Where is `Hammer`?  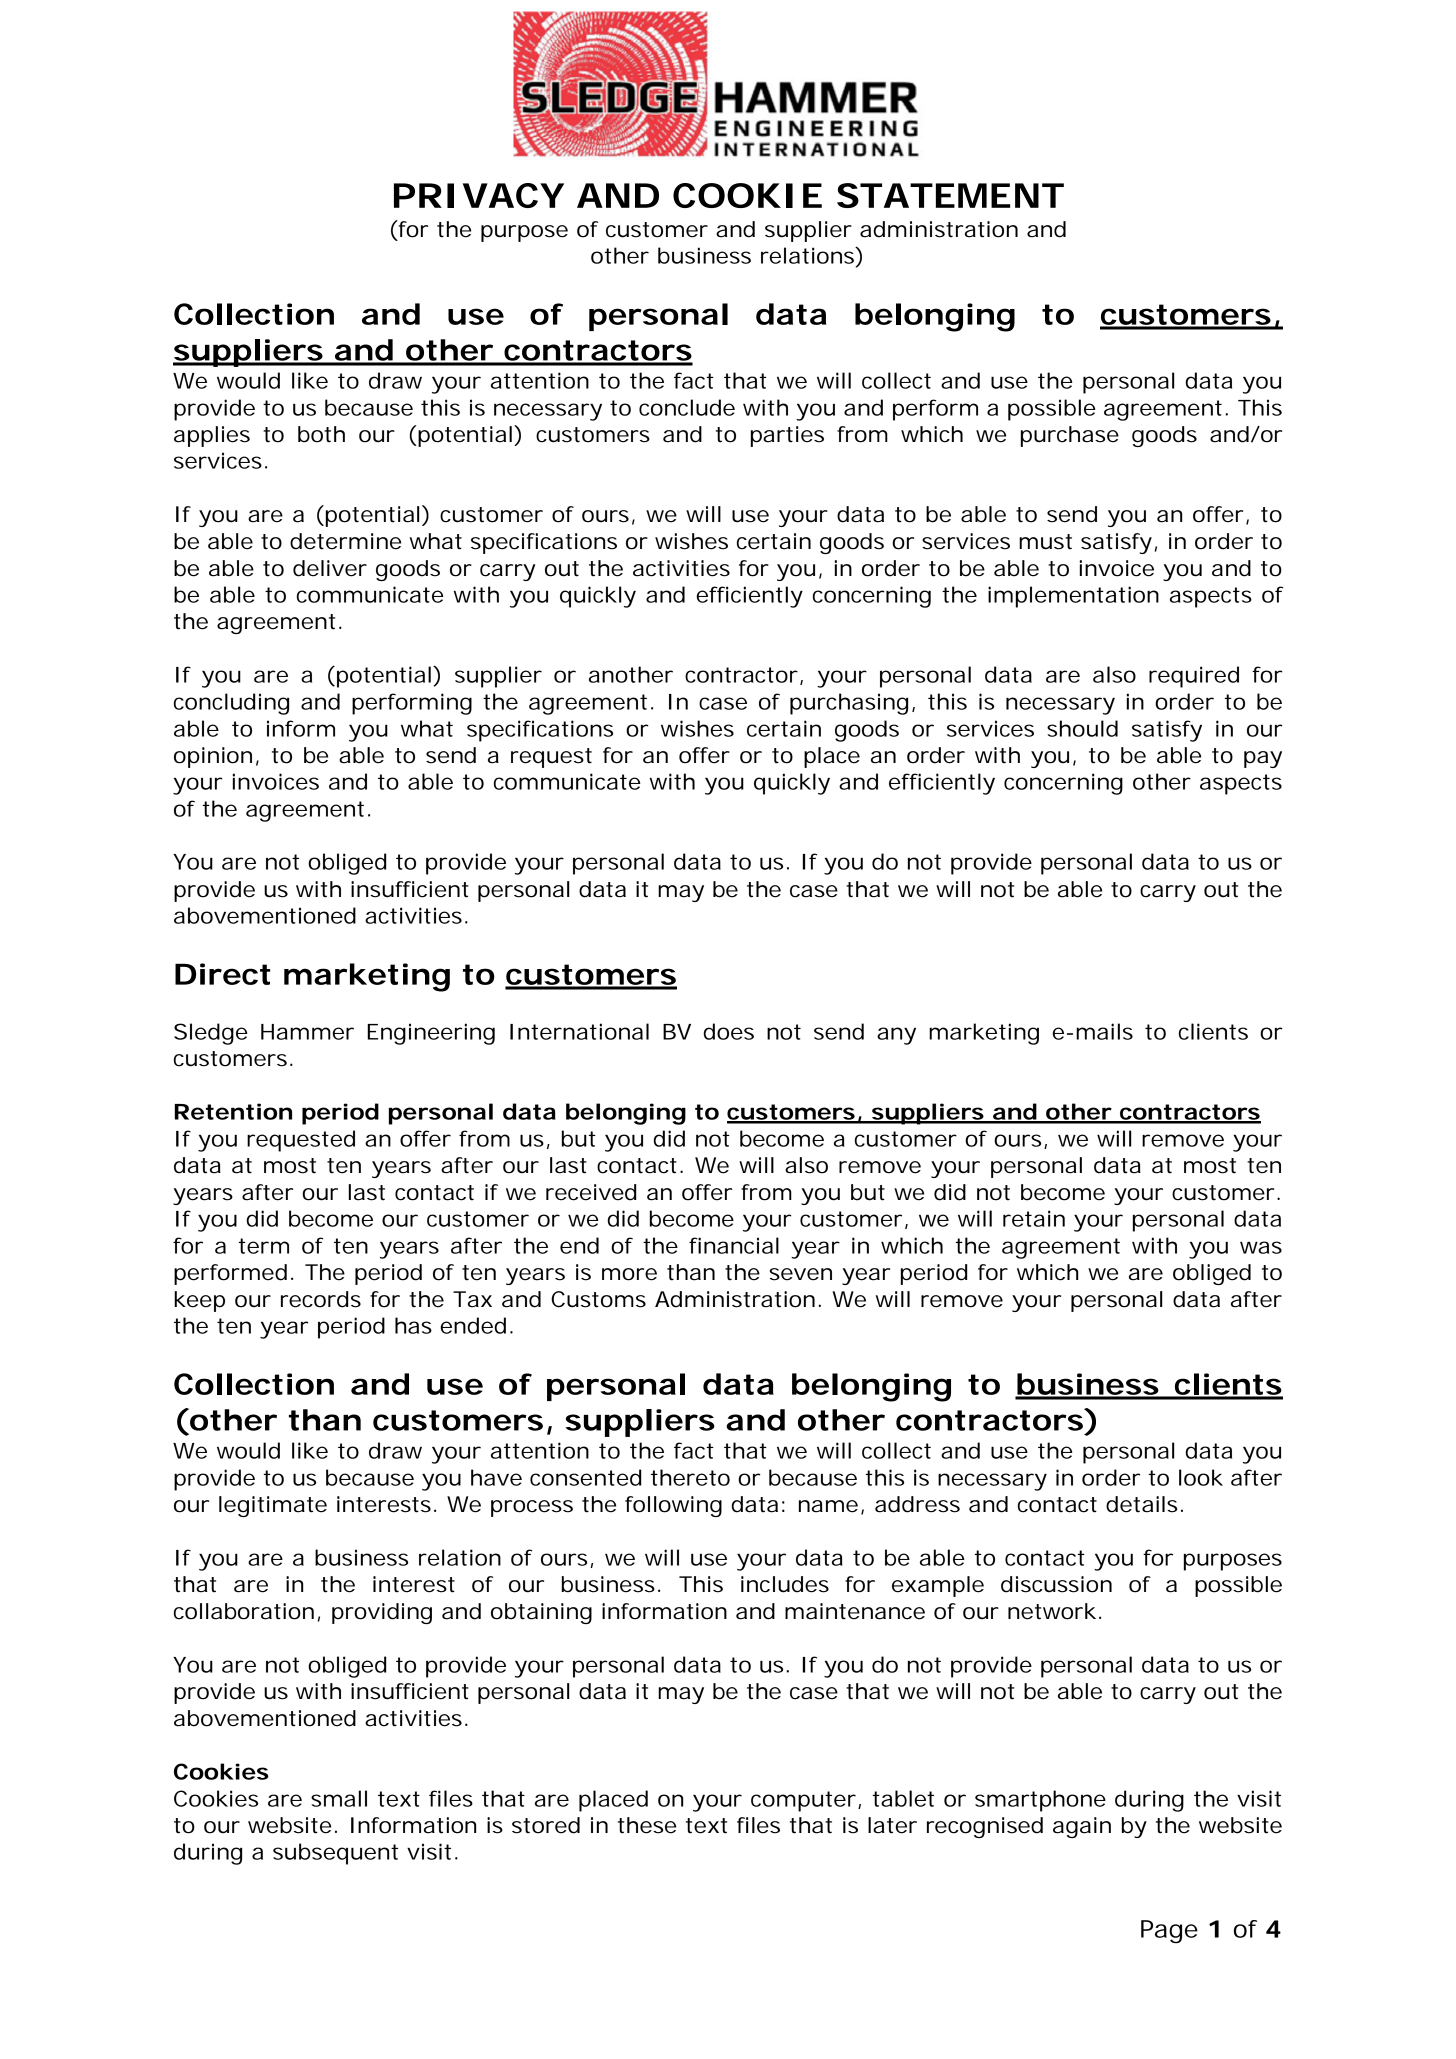
Hammer is located at coordinates (307, 1032).
